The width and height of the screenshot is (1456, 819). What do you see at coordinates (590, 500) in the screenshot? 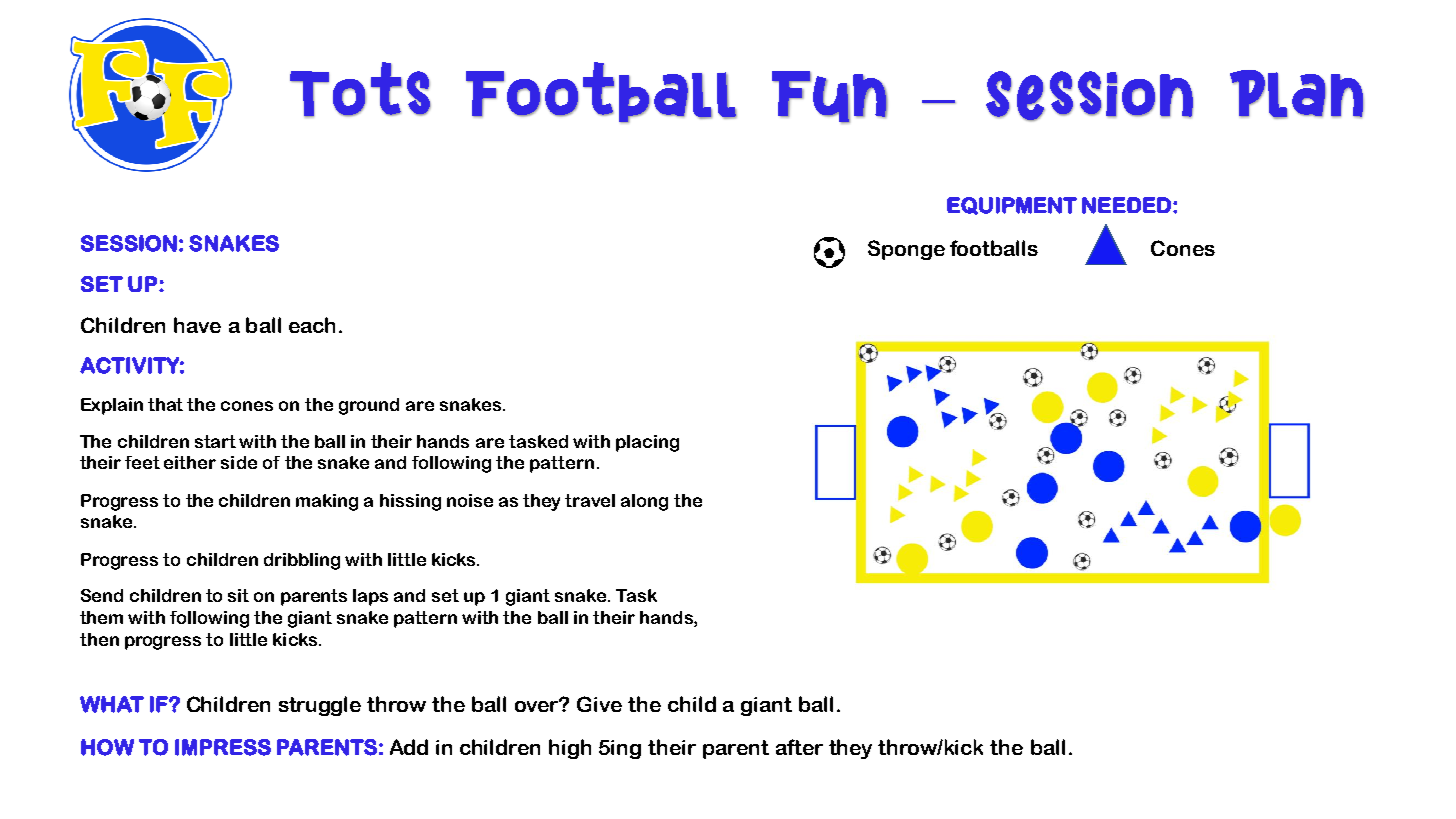
I see `travel` at bounding box center [590, 500].
